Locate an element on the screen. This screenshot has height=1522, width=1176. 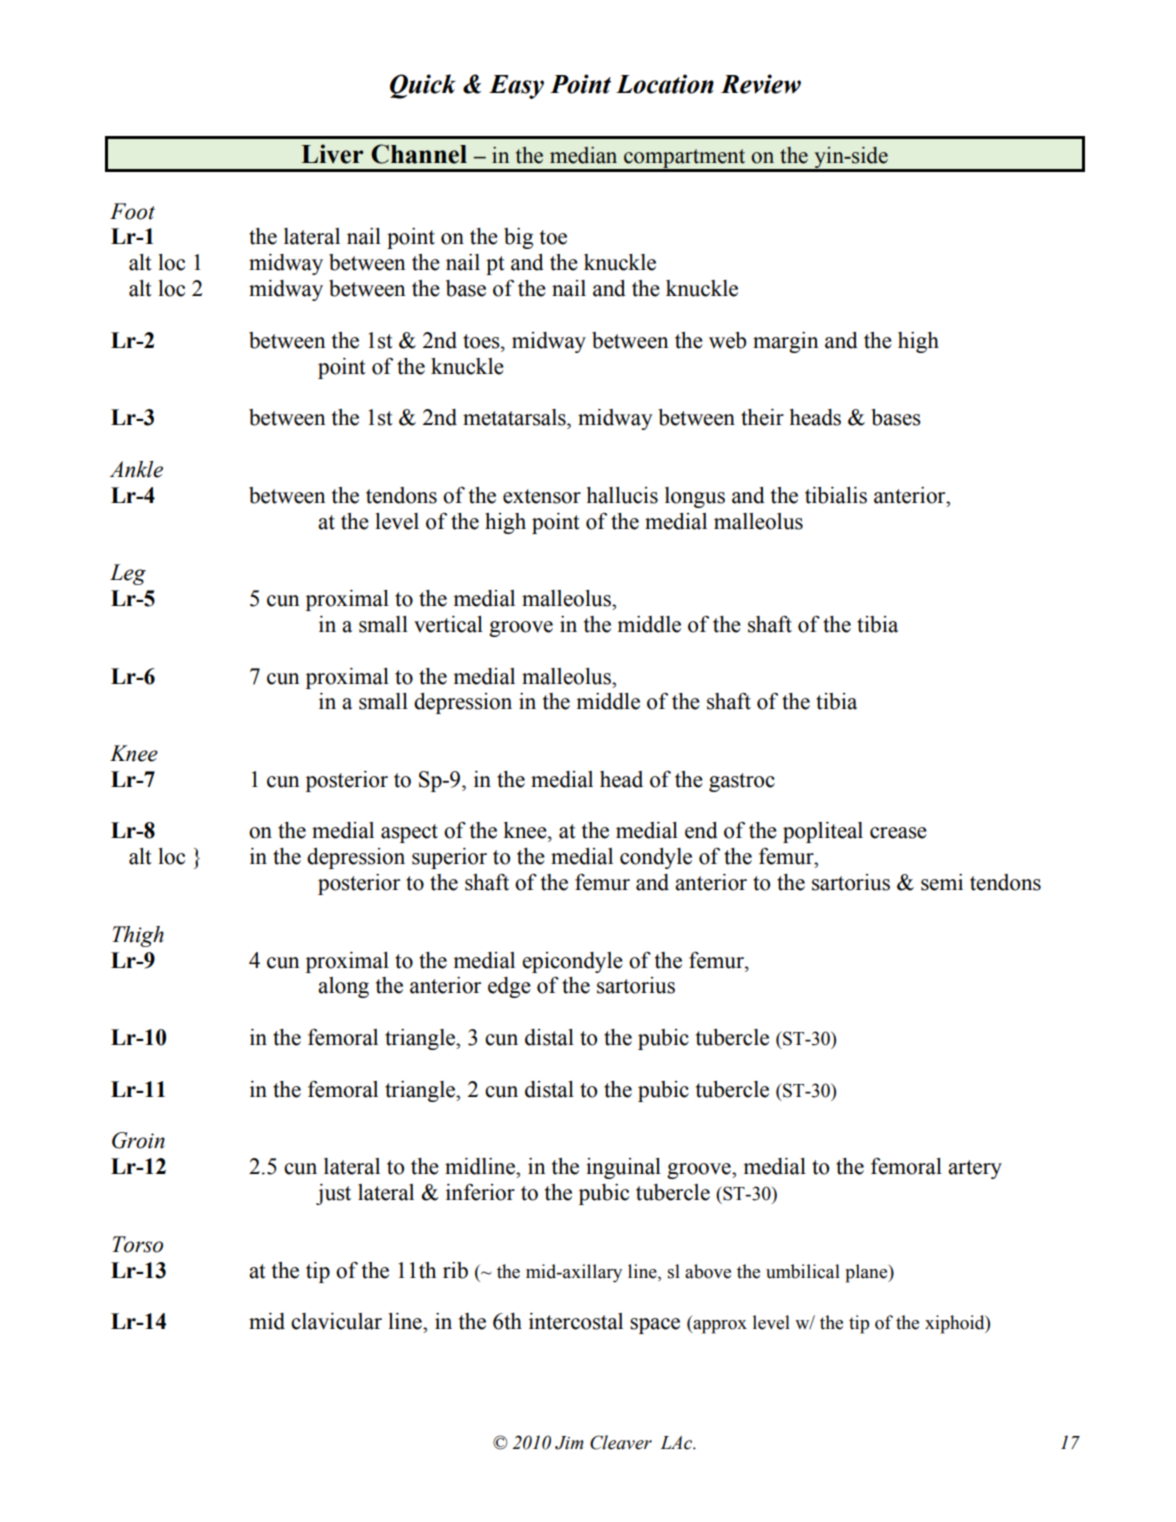
median is located at coordinates (583, 155).
